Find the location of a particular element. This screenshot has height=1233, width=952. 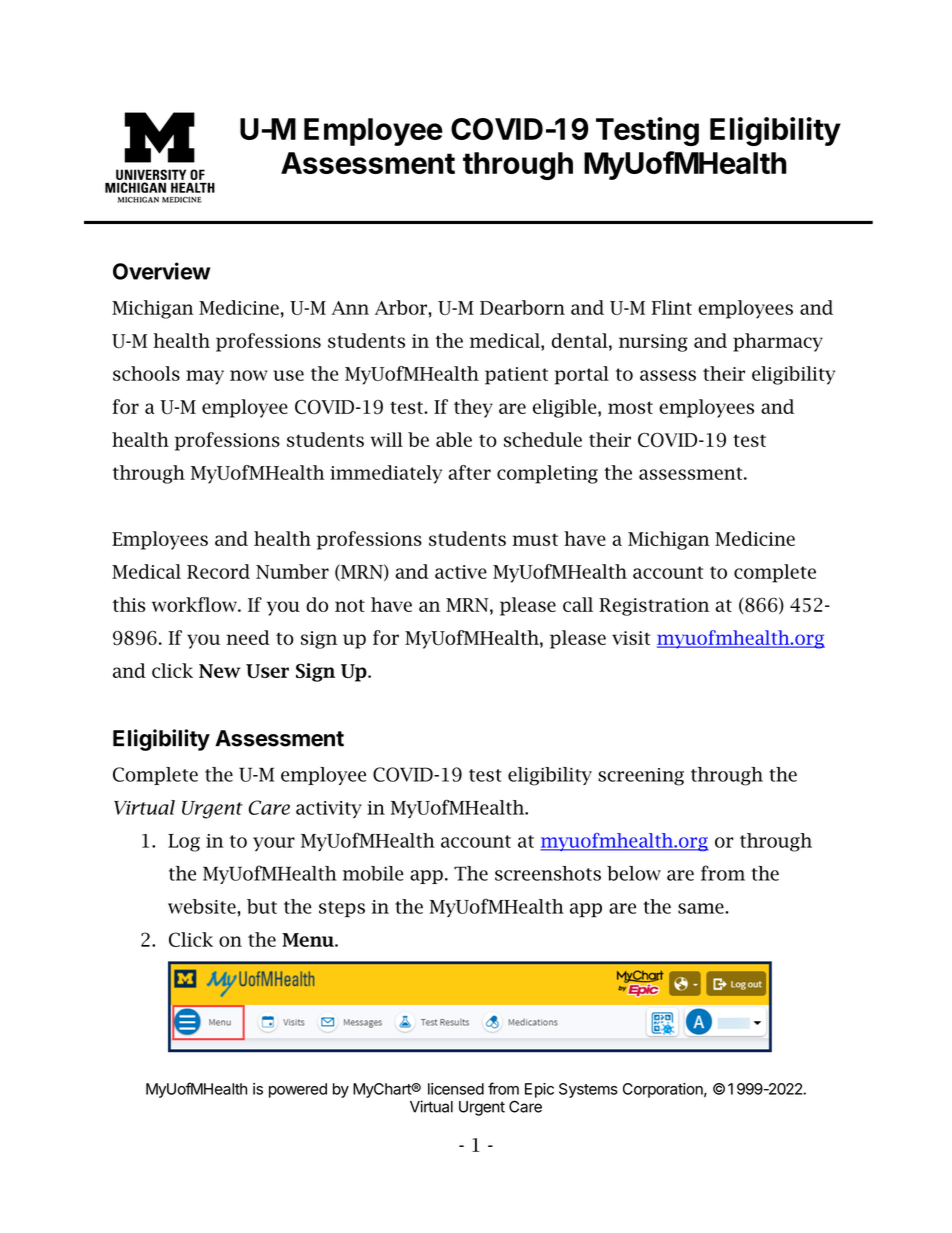

Overview is located at coordinates (161, 271).
